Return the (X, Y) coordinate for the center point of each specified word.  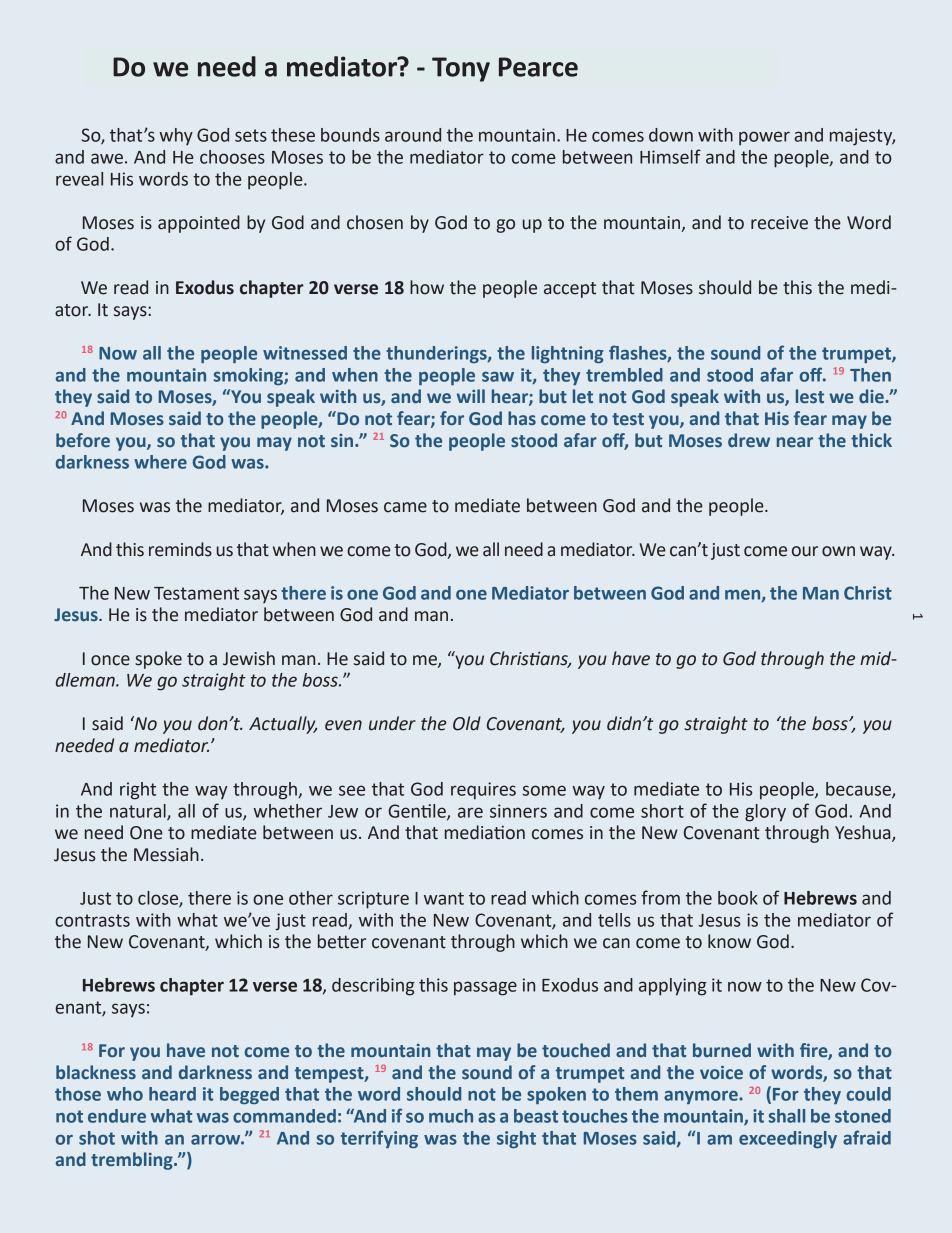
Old (467, 723)
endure (117, 1116)
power (764, 138)
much (451, 1116)
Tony (461, 69)
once (110, 660)
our (805, 551)
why (176, 137)
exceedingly (788, 1139)
